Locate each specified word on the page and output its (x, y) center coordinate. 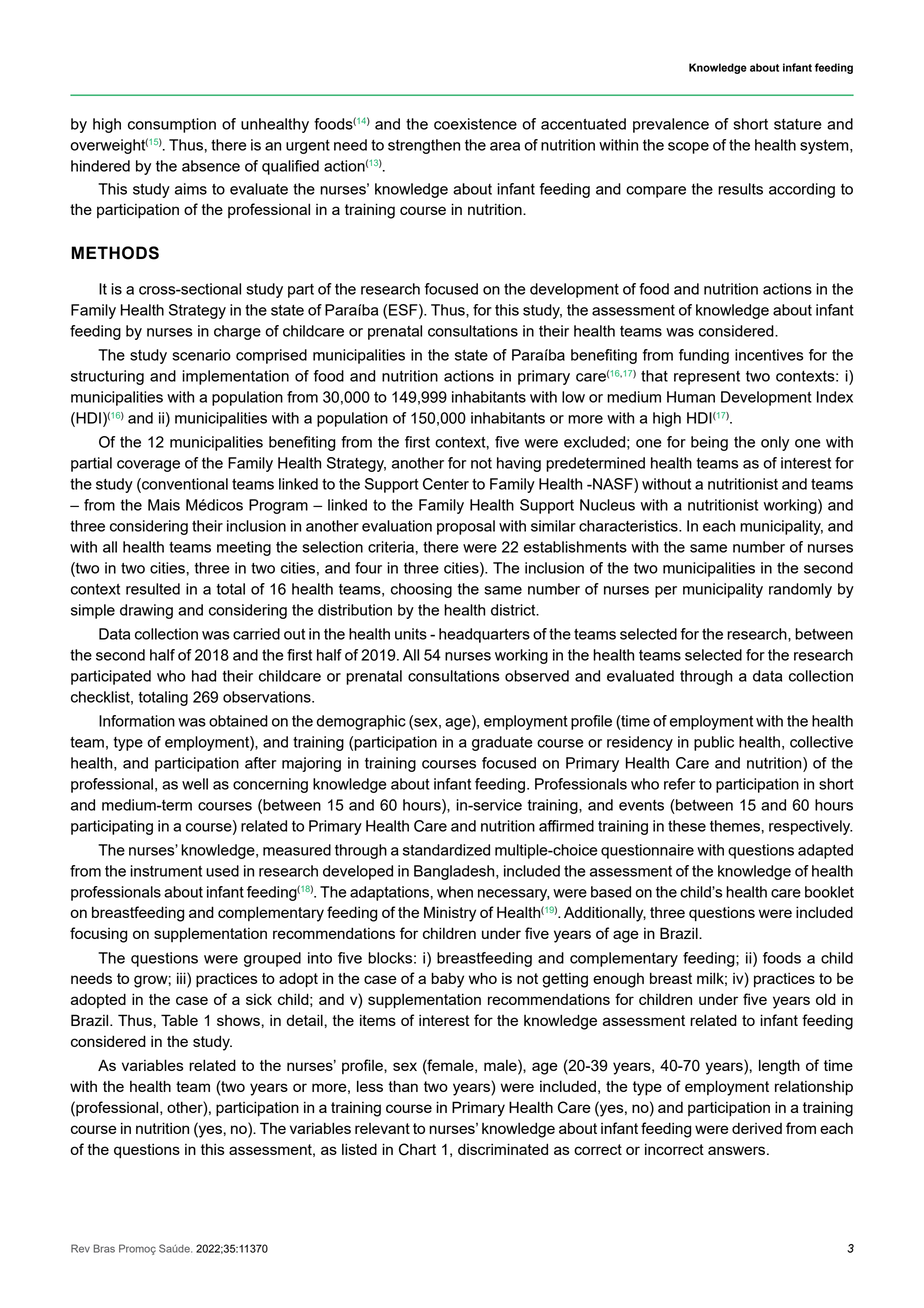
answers (738, 1150)
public (714, 743)
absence (211, 166)
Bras (104, 1248)
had (204, 676)
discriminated (503, 1149)
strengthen (424, 146)
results (740, 189)
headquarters (484, 635)
